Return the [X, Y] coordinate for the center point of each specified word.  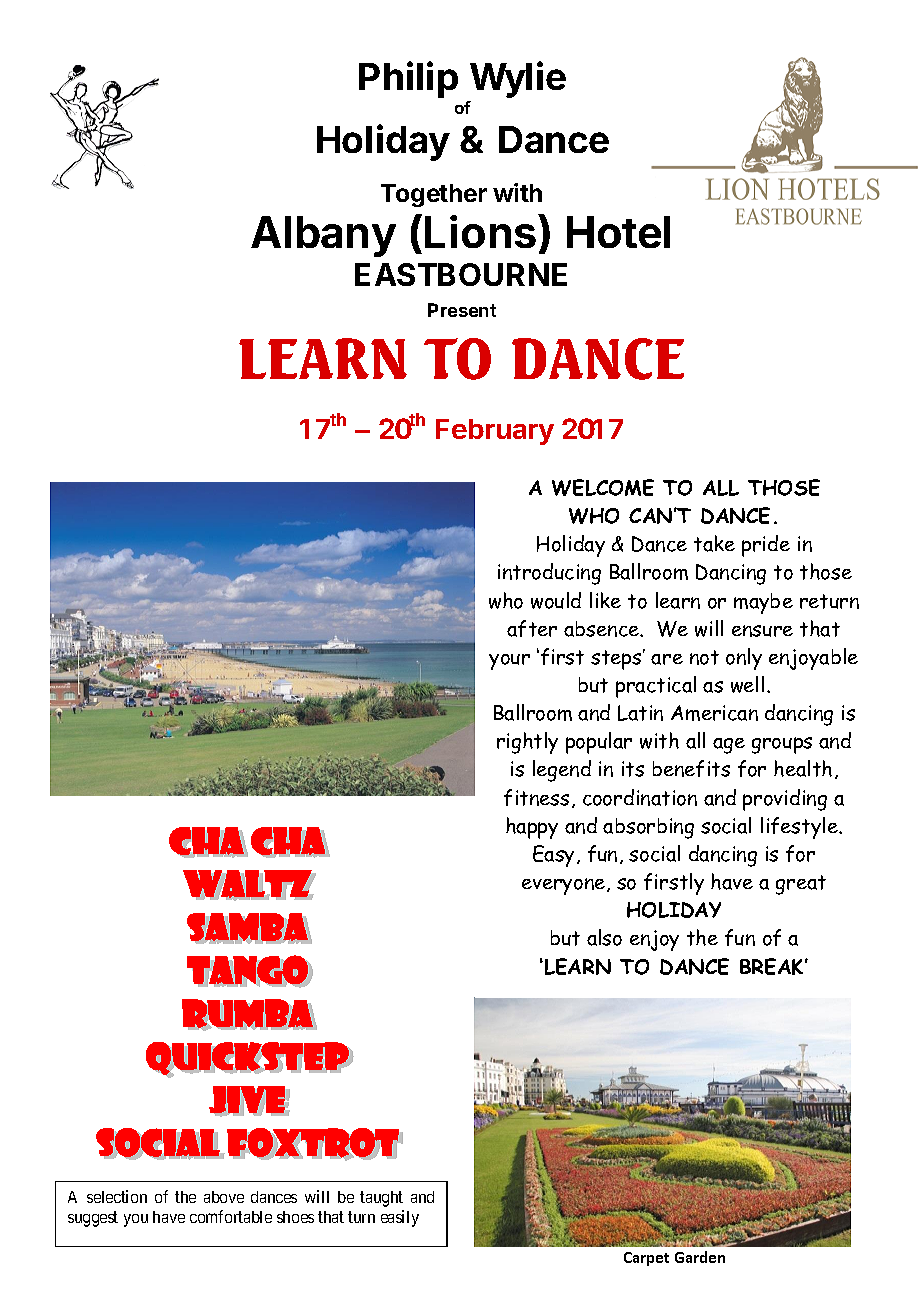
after [532, 628]
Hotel [618, 232]
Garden [700, 1257]
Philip [408, 79]
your [509, 662]
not [704, 657]
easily [400, 1218]
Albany [323, 236]
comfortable [231, 1216]
